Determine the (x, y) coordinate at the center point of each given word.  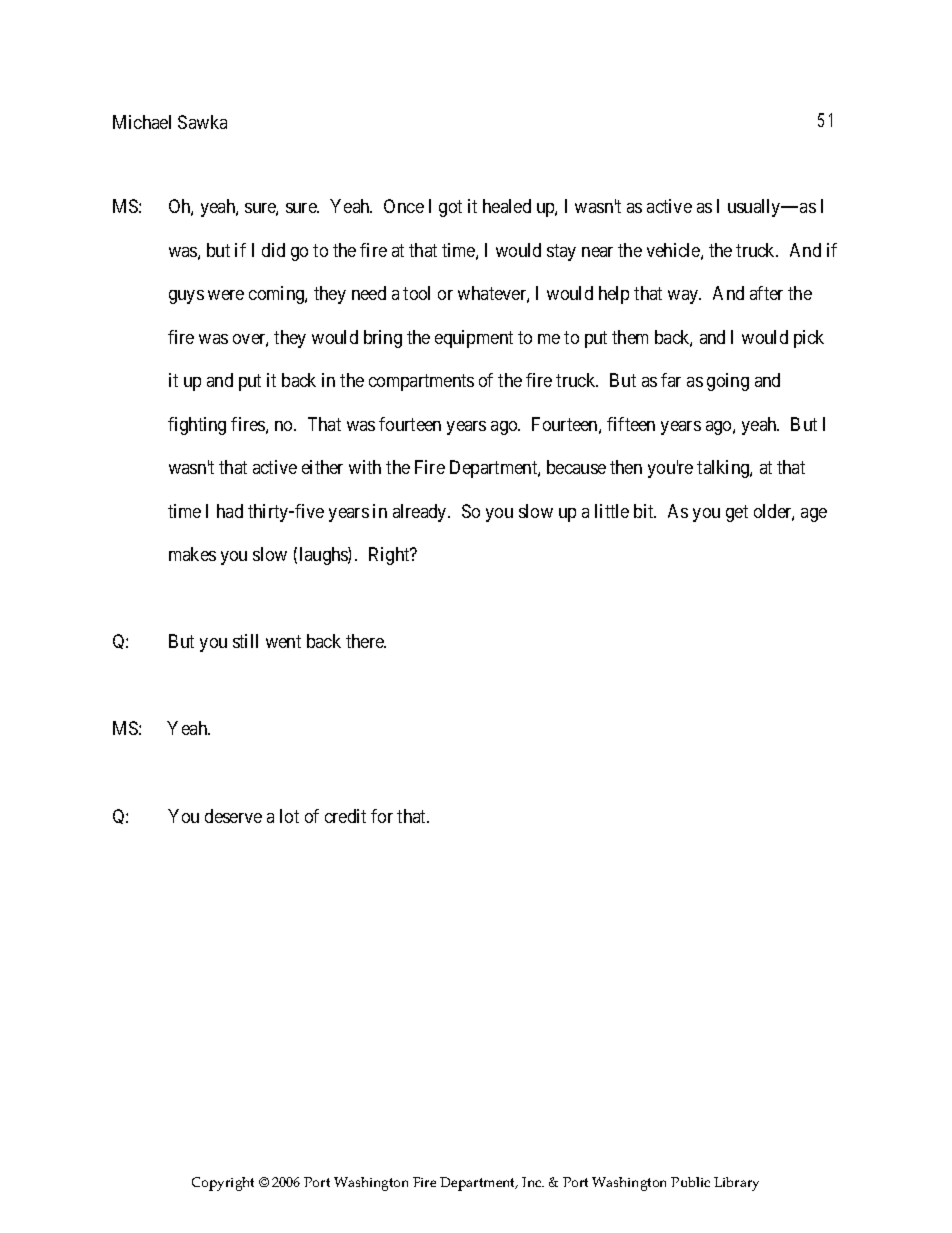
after (766, 293)
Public (690, 1182)
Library (736, 1184)
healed (507, 206)
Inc (533, 1182)
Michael (142, 122)
